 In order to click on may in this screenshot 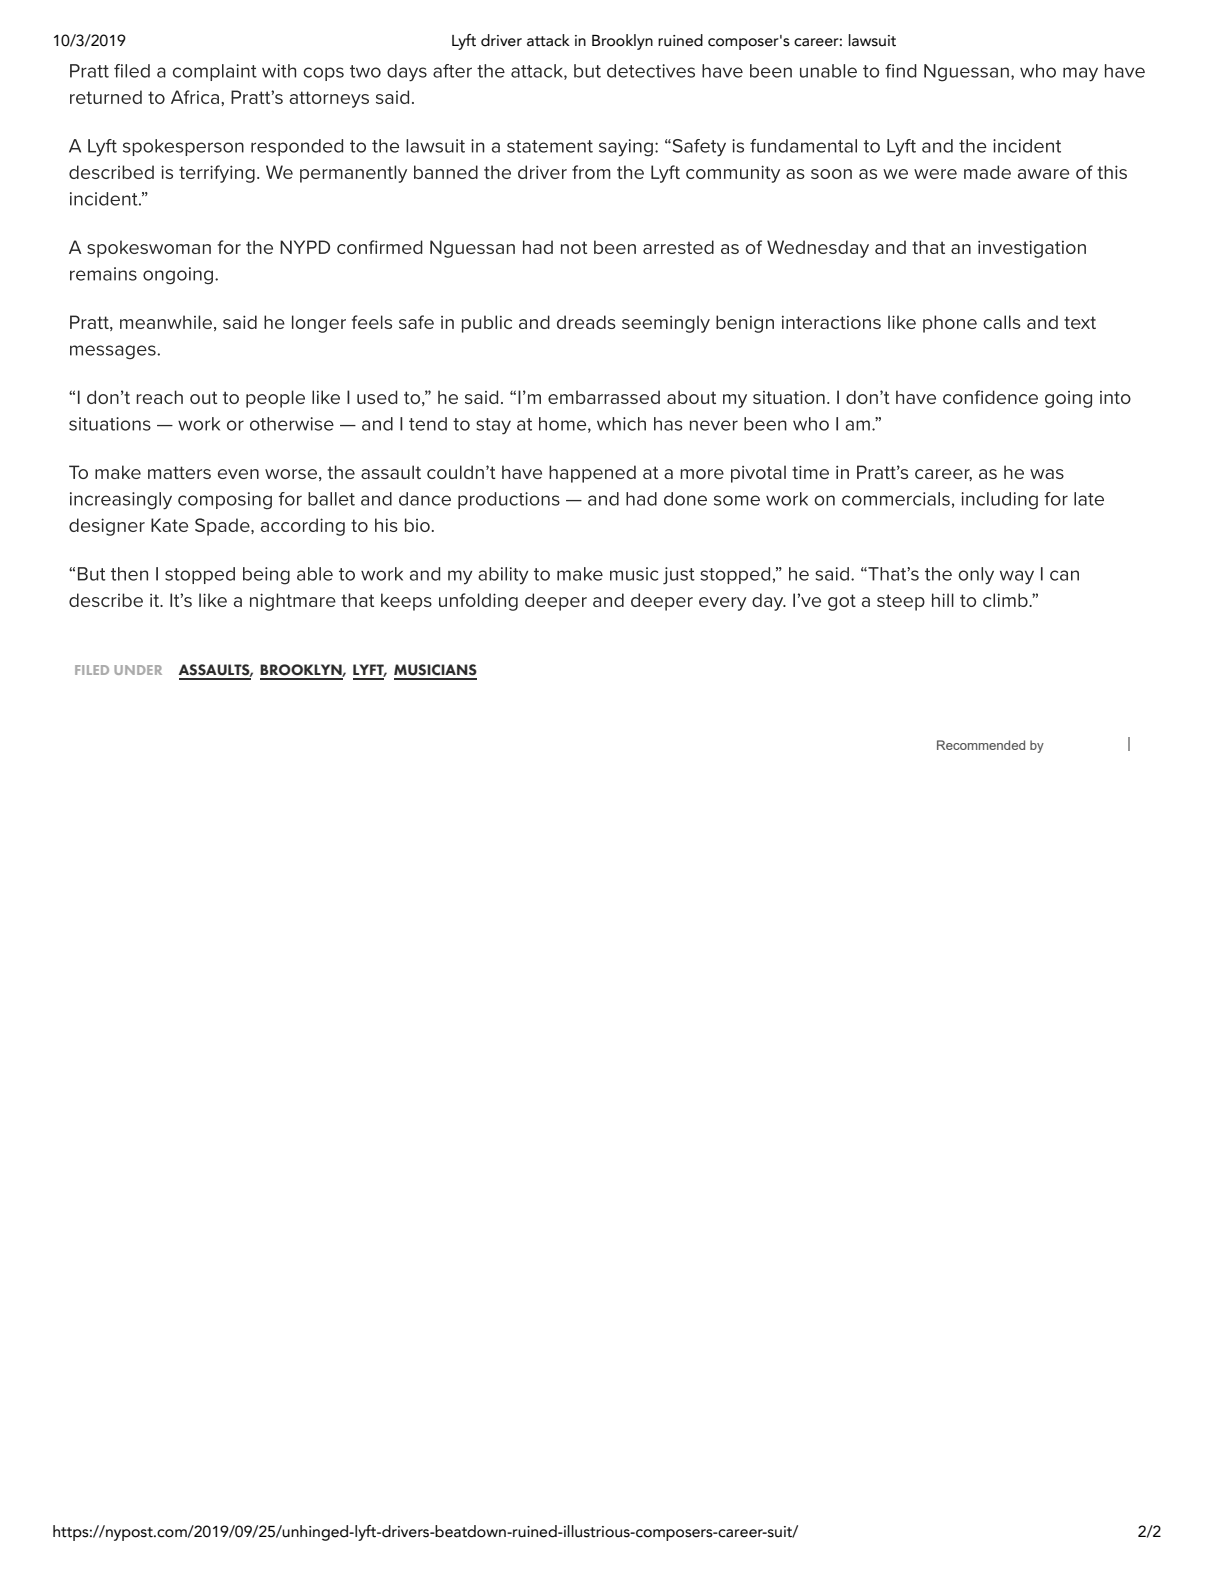, I will do `click(1080, 74)`.
